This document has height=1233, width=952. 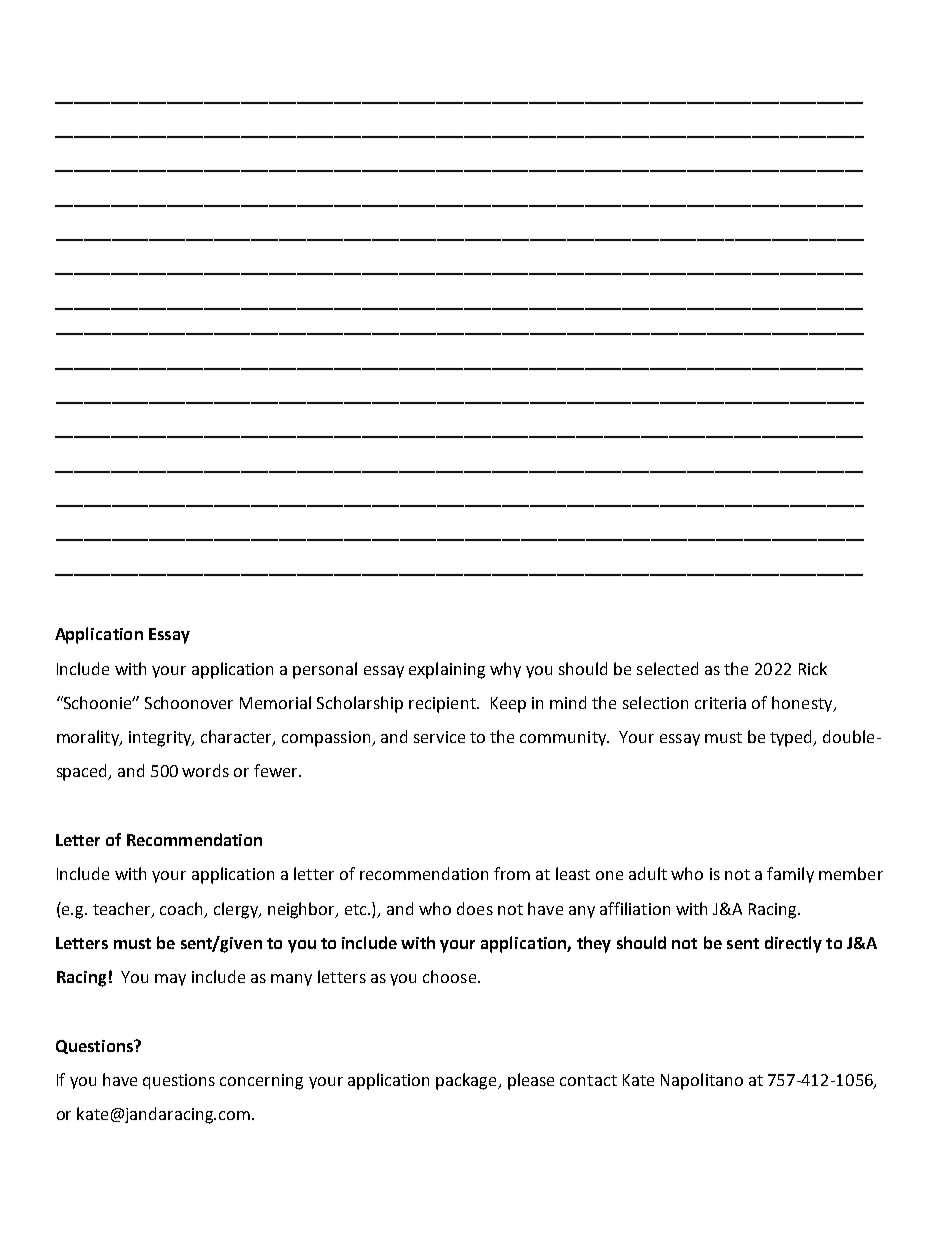 I want to click on Memorial, so click(x=275, y=702).
